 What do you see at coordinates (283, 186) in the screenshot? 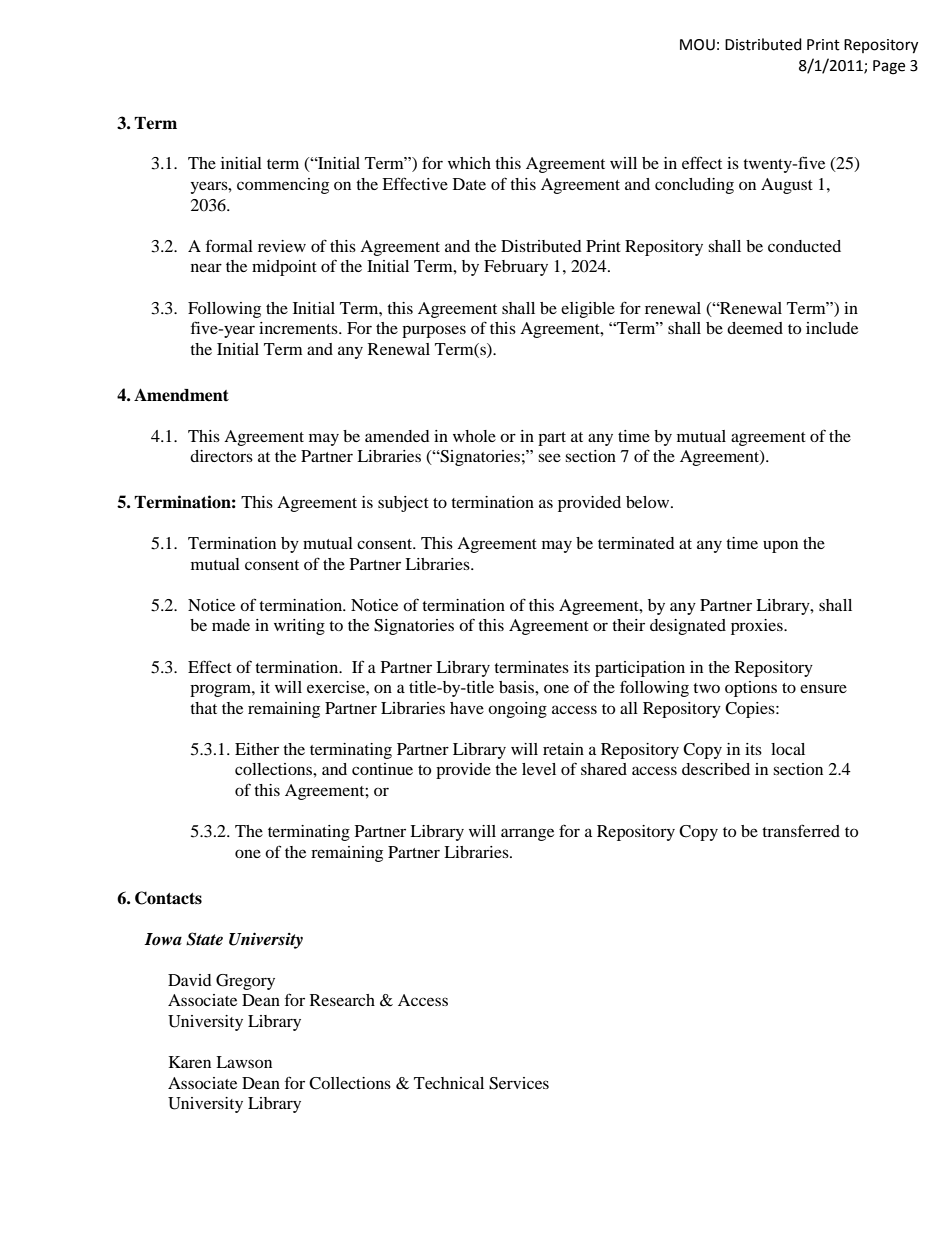
I see `commencing` at bounding box center [283, 186].
